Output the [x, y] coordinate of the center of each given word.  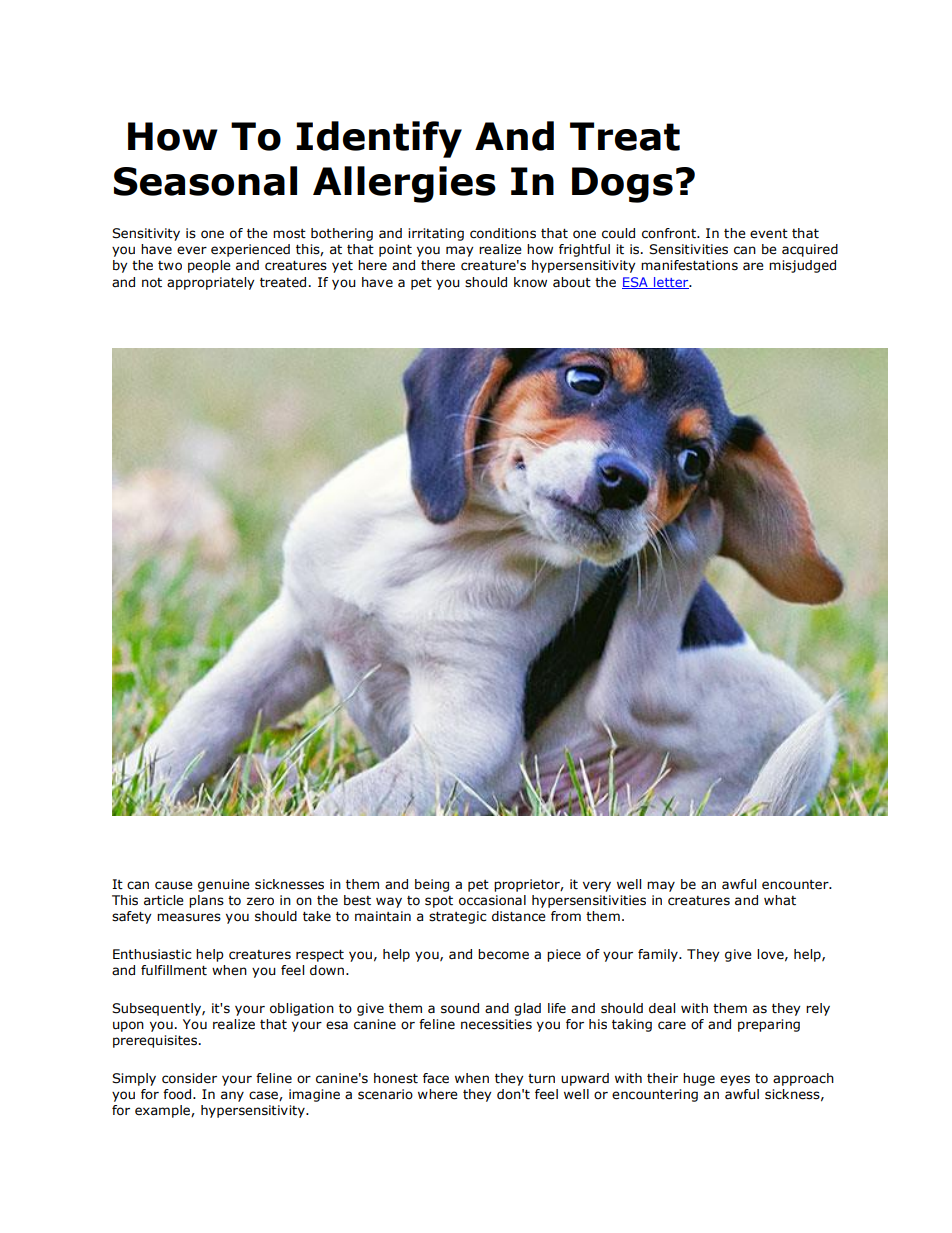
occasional [492, 900]
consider [189, 1078]
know [530, 282]
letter [671, 283]
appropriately [211, 283]
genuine [224, 885]
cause [174, 885]
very [597, 886]
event [769, 234]
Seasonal [205, 181]
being [432, 885]
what [780, 900]
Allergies [404, 184]
